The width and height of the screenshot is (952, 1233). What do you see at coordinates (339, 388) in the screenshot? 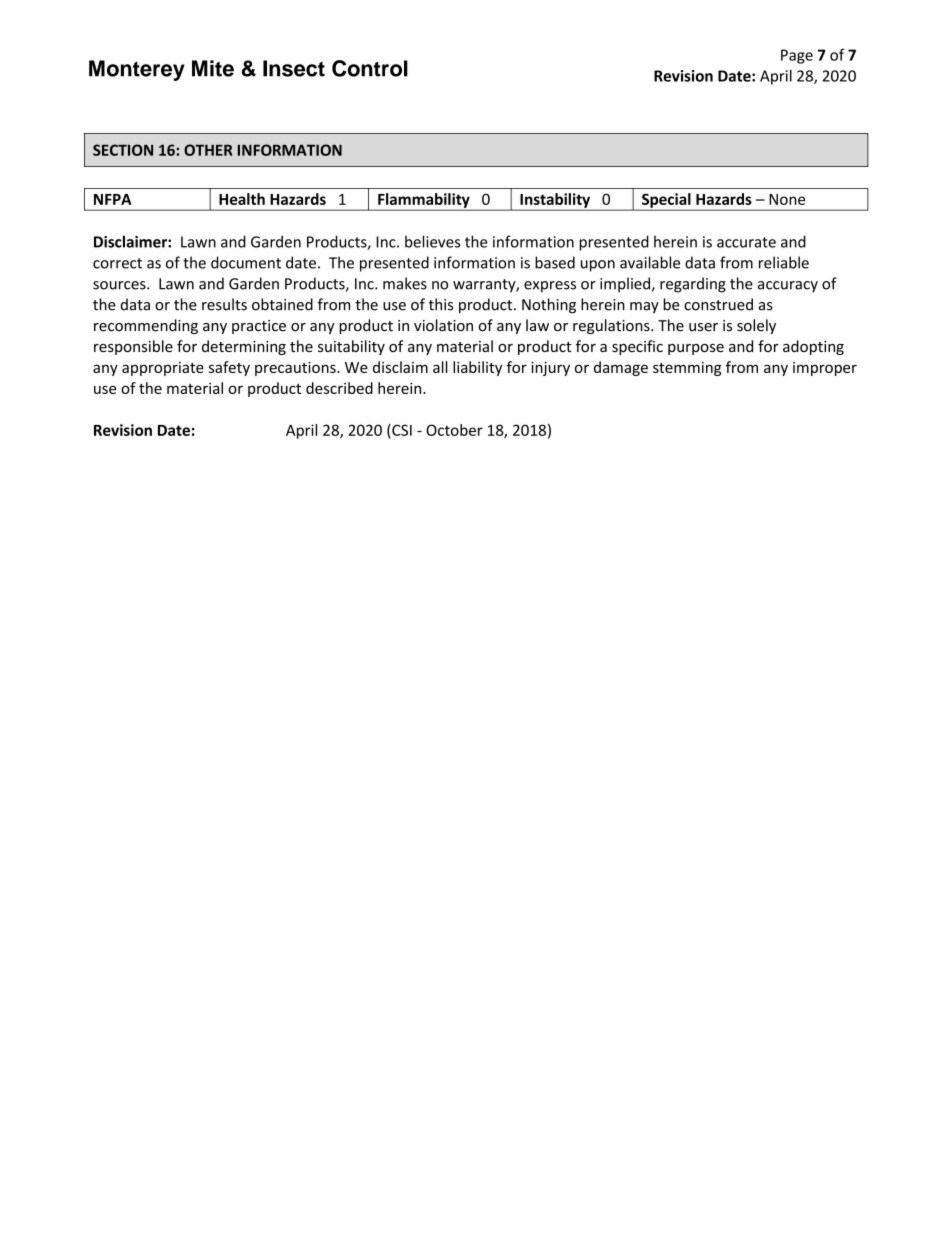
I see `described` at bounding box center [339, 388].
